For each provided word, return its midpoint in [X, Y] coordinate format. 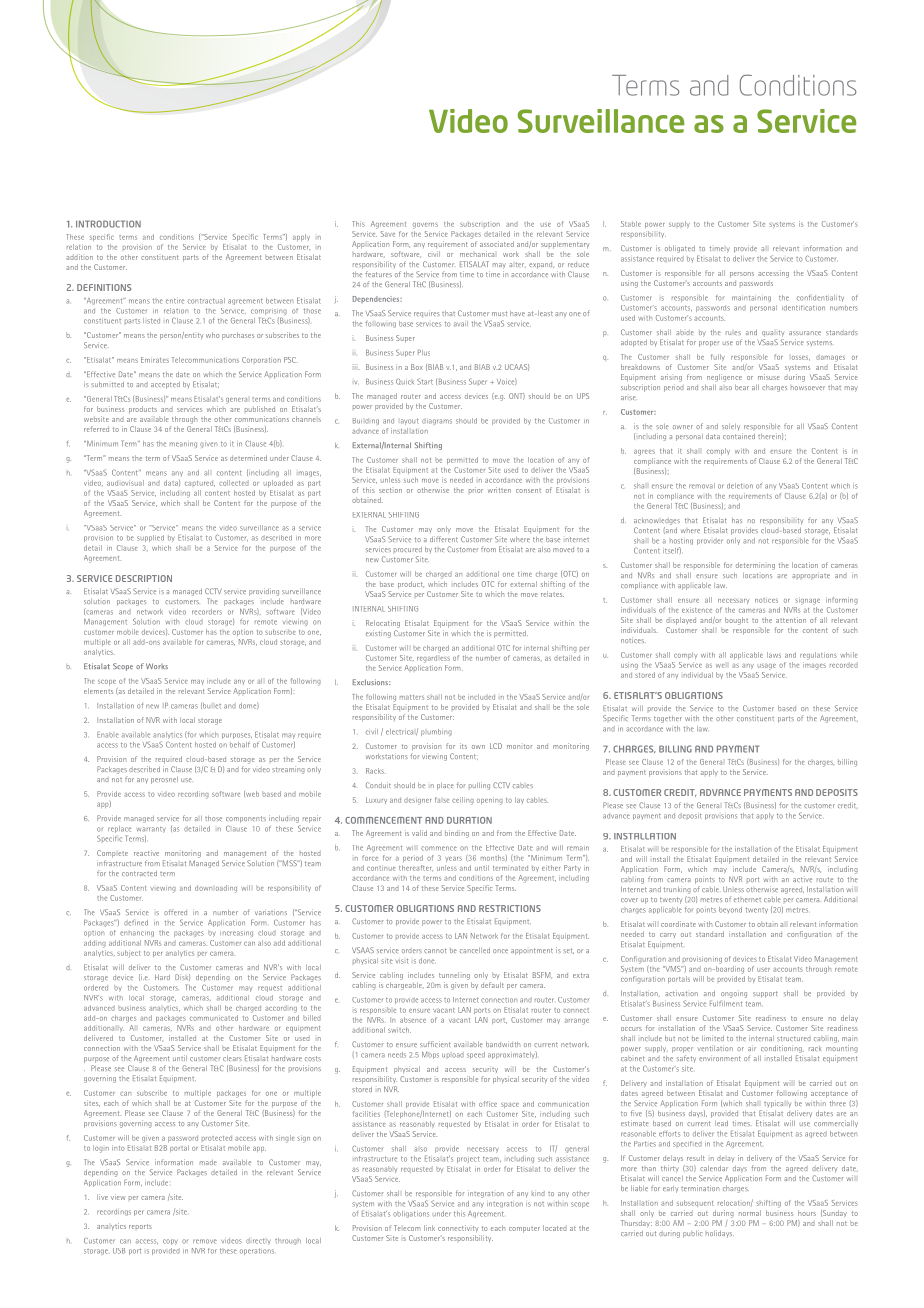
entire [175, 301]
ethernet [747, 899]
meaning [183, 445]
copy [170, 1242]
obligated [680, 249]
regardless [433, 657]
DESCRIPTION [144, 578]
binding [457, 834]
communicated [214, 1018]
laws [774, 655]
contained [739, 436]
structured [794, 1038]
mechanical [477, 254]
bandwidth [503, 1044]
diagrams [437, 421]
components [246, 819]
